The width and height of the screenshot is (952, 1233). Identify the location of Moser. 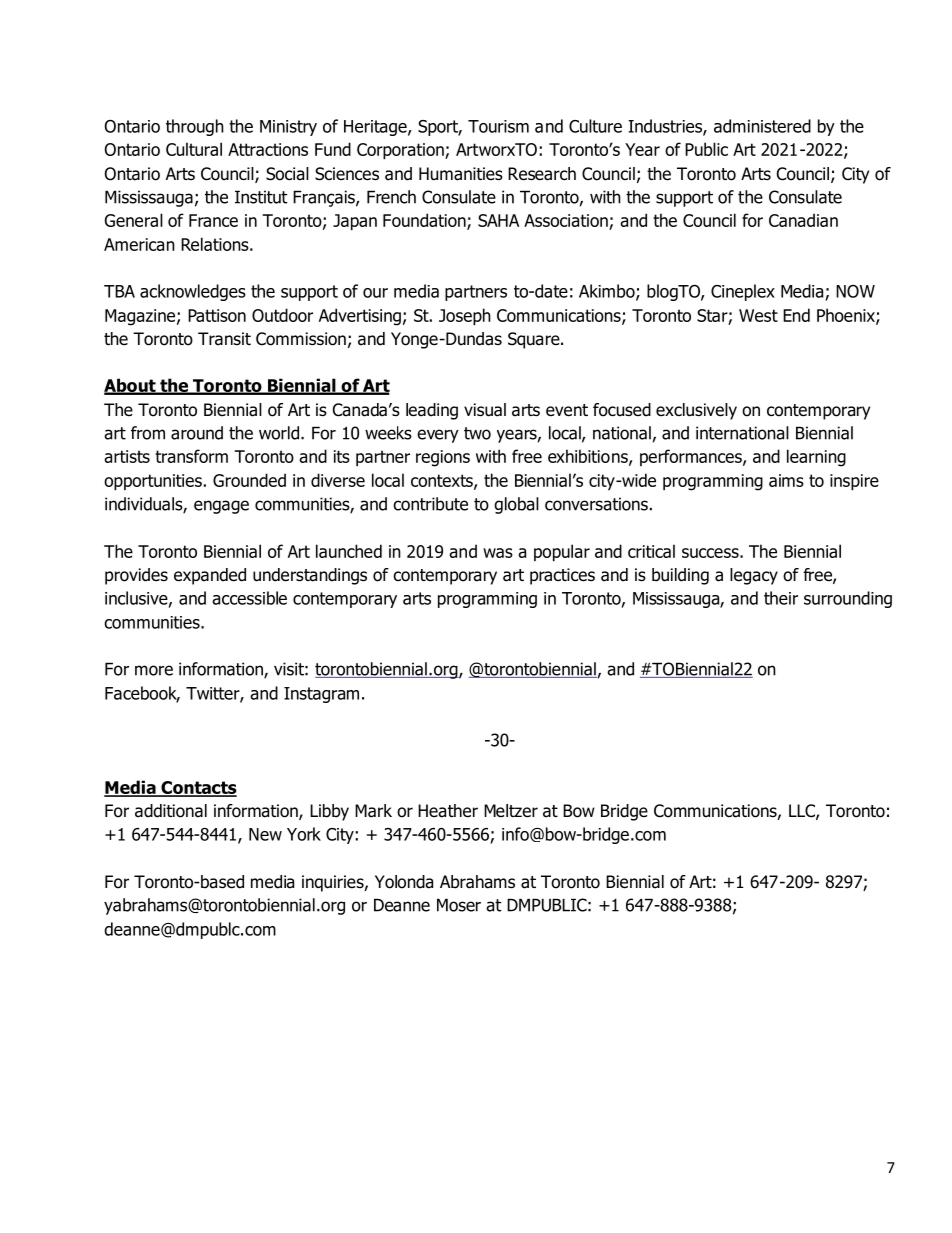
(459, 905).
